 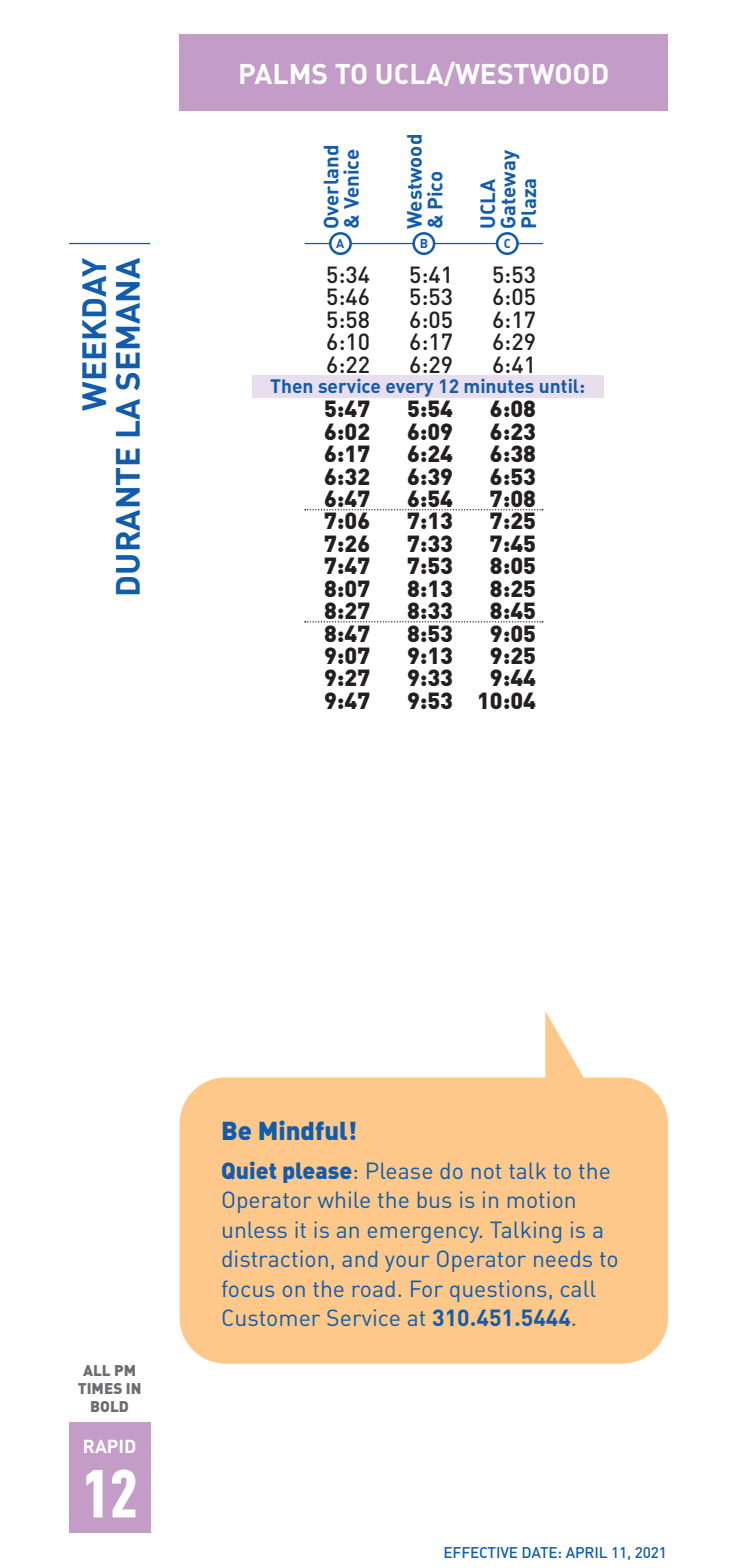 What do you see at coordinates (291, 386) in the screenshot?
I see `Then` at bounding box center [291, 386].
